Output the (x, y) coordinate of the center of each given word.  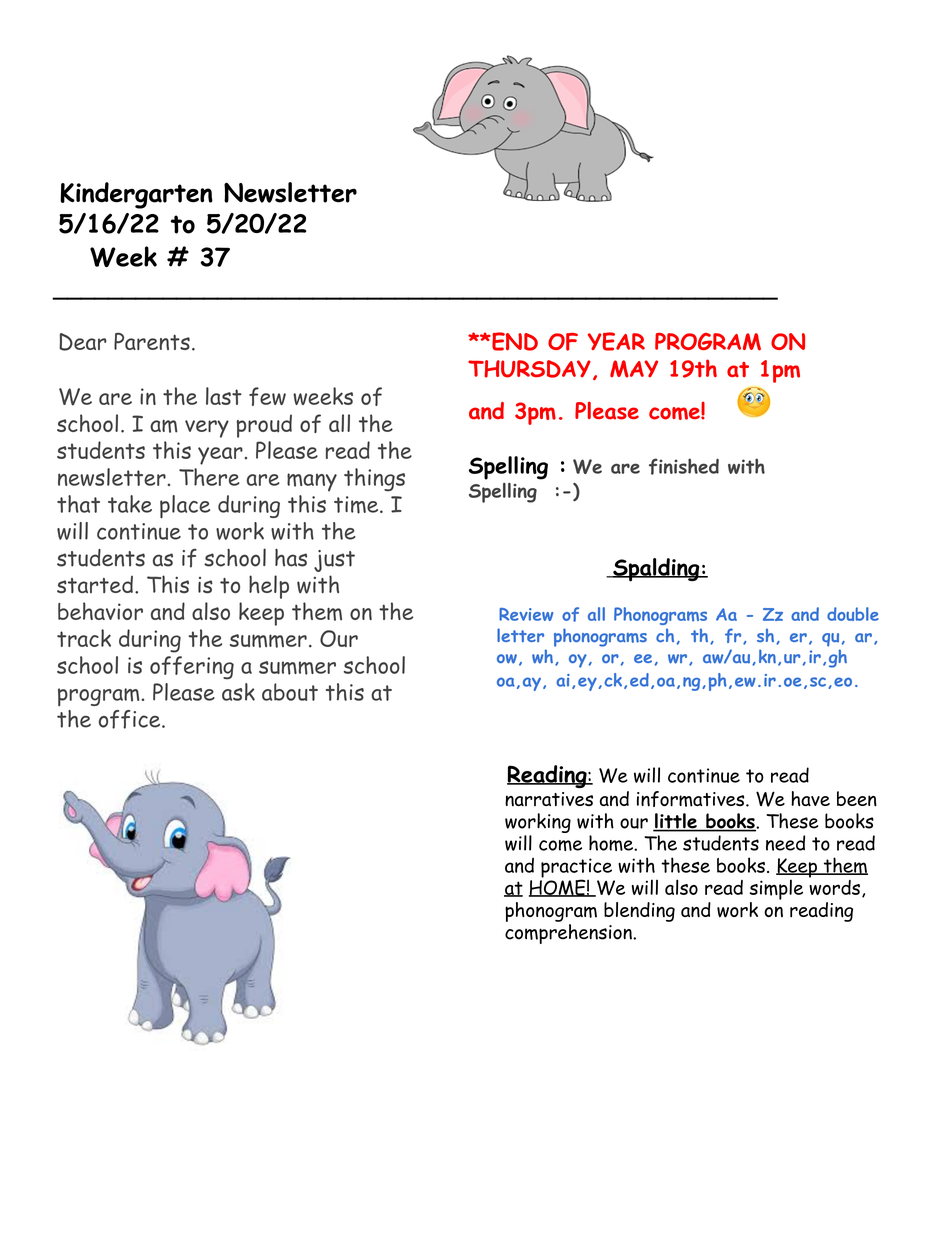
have (810, 798)
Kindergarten (136, 195)
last (224, 396)
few (267, 396)
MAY (634, 369)
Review (526, 614)
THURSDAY (529, 369)
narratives (549, 799)
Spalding (656, 570)
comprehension (569, 932)
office (131, 719)
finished (684, 466)
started (95, 585)
